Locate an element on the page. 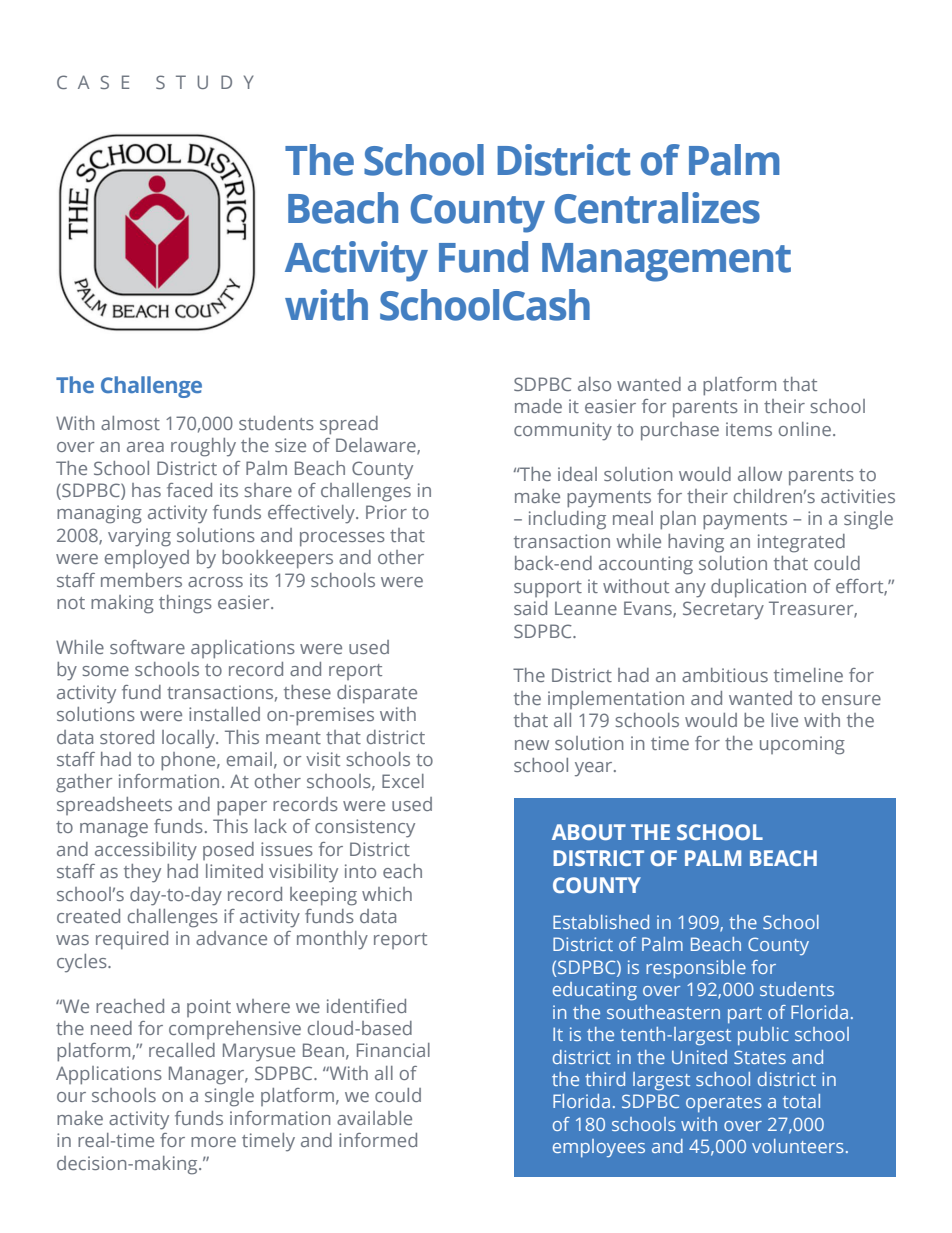  operates is located at coordinates (724, 1104).
